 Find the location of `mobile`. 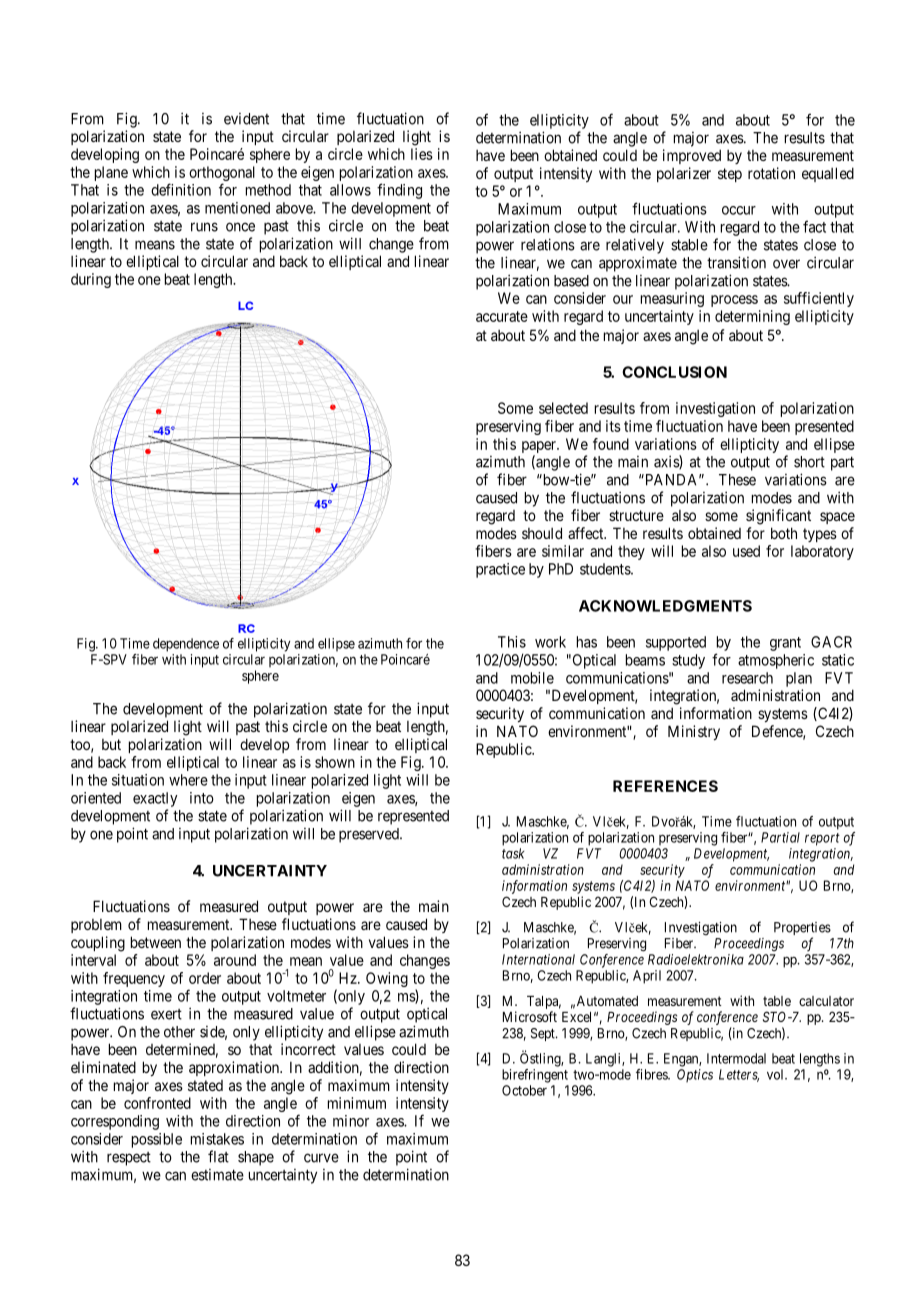

mobile is located at coordinates (532, 678).
